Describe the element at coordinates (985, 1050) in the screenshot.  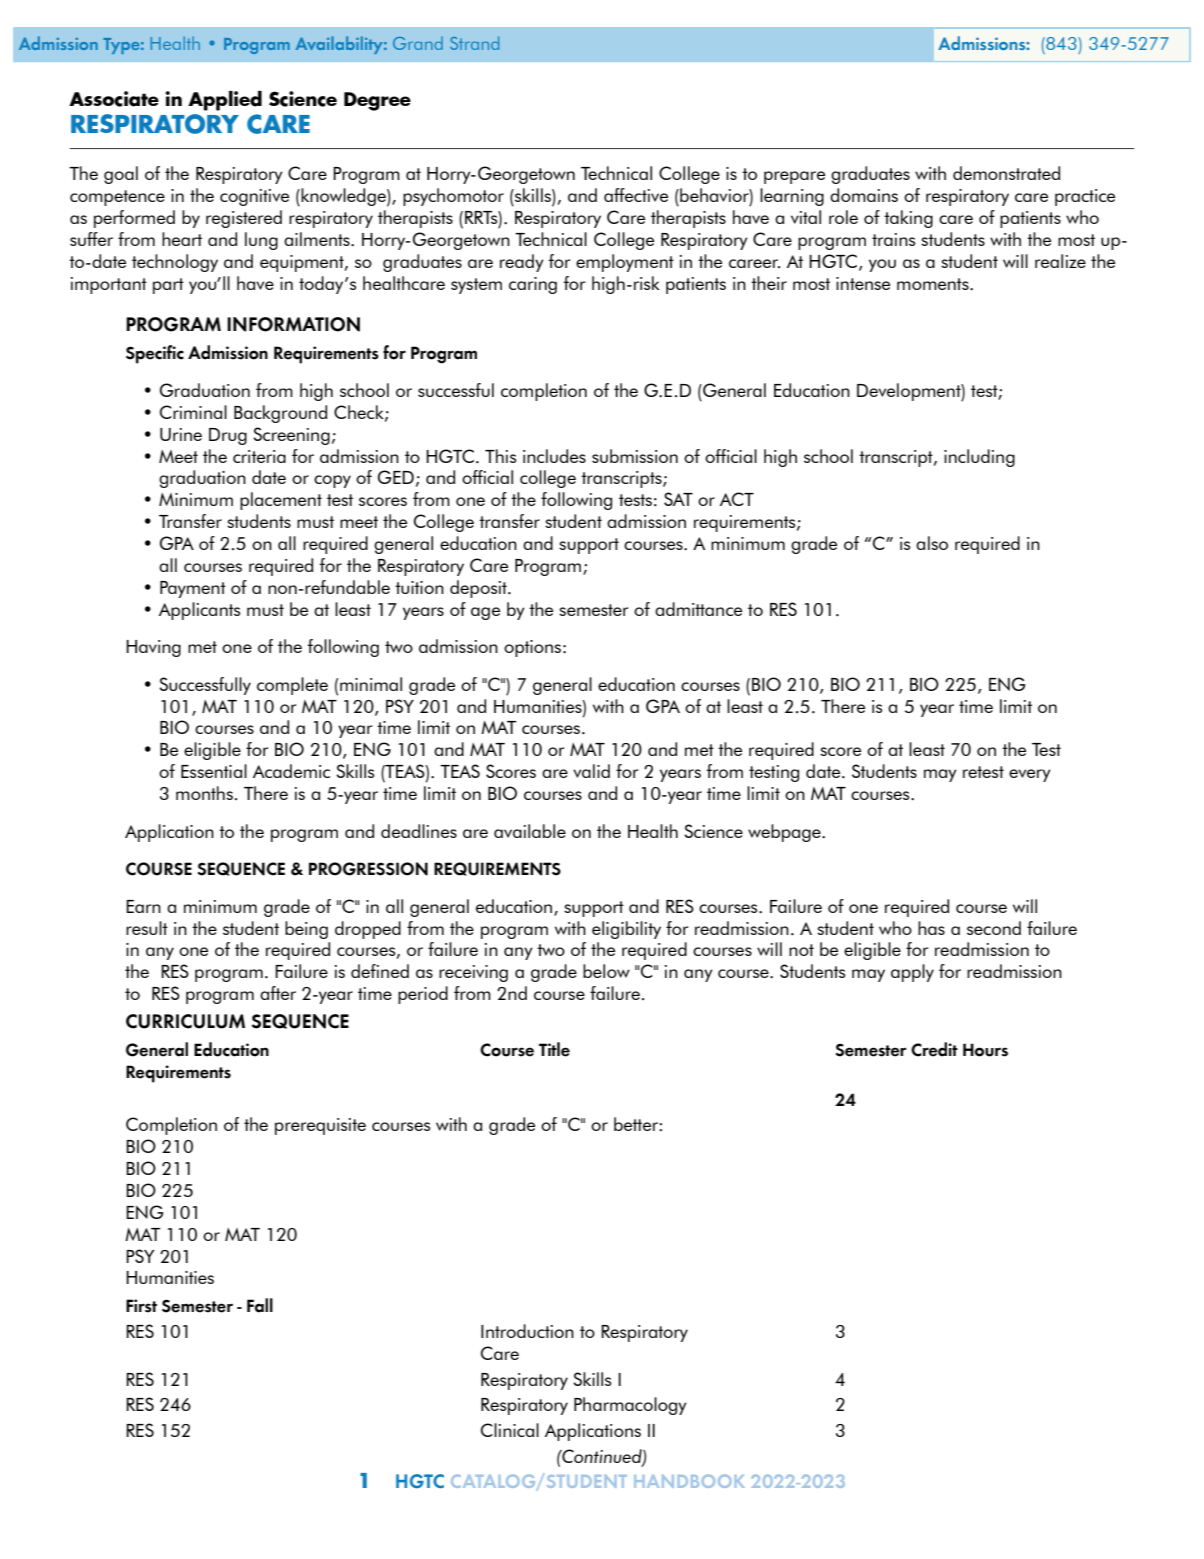
I see `Hours` at that location.
